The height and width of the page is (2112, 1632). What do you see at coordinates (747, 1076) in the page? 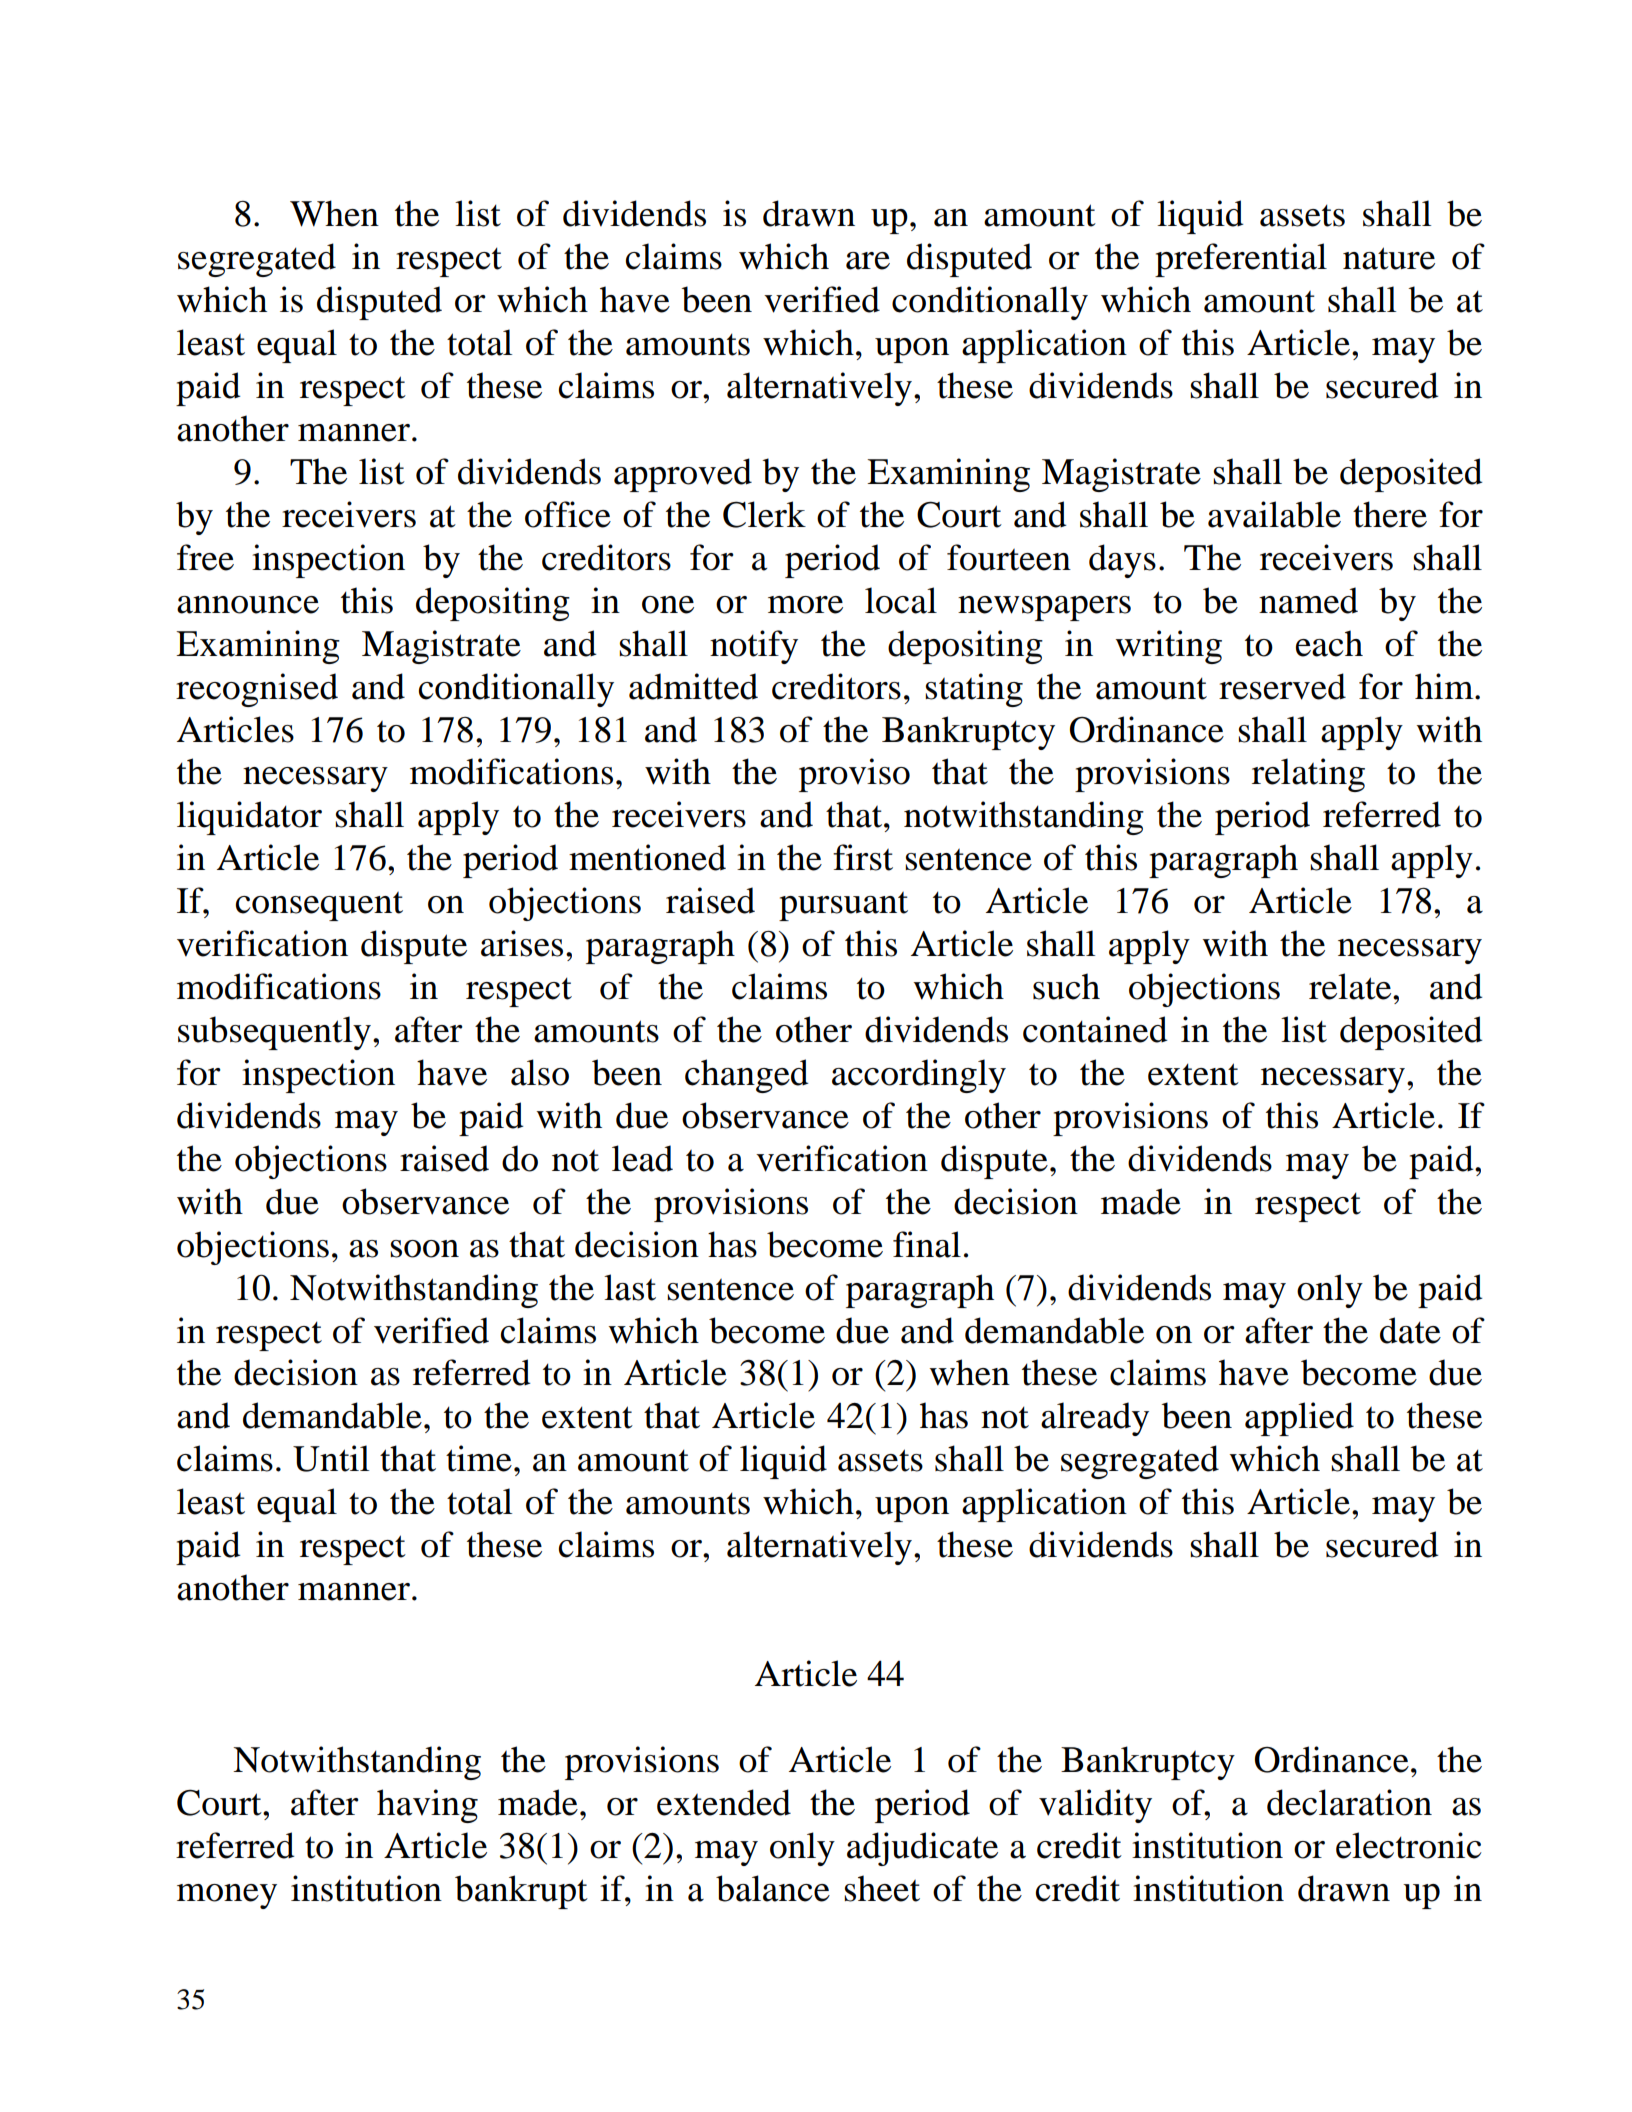
I see `changed` at bounding box center [747, 1076].
